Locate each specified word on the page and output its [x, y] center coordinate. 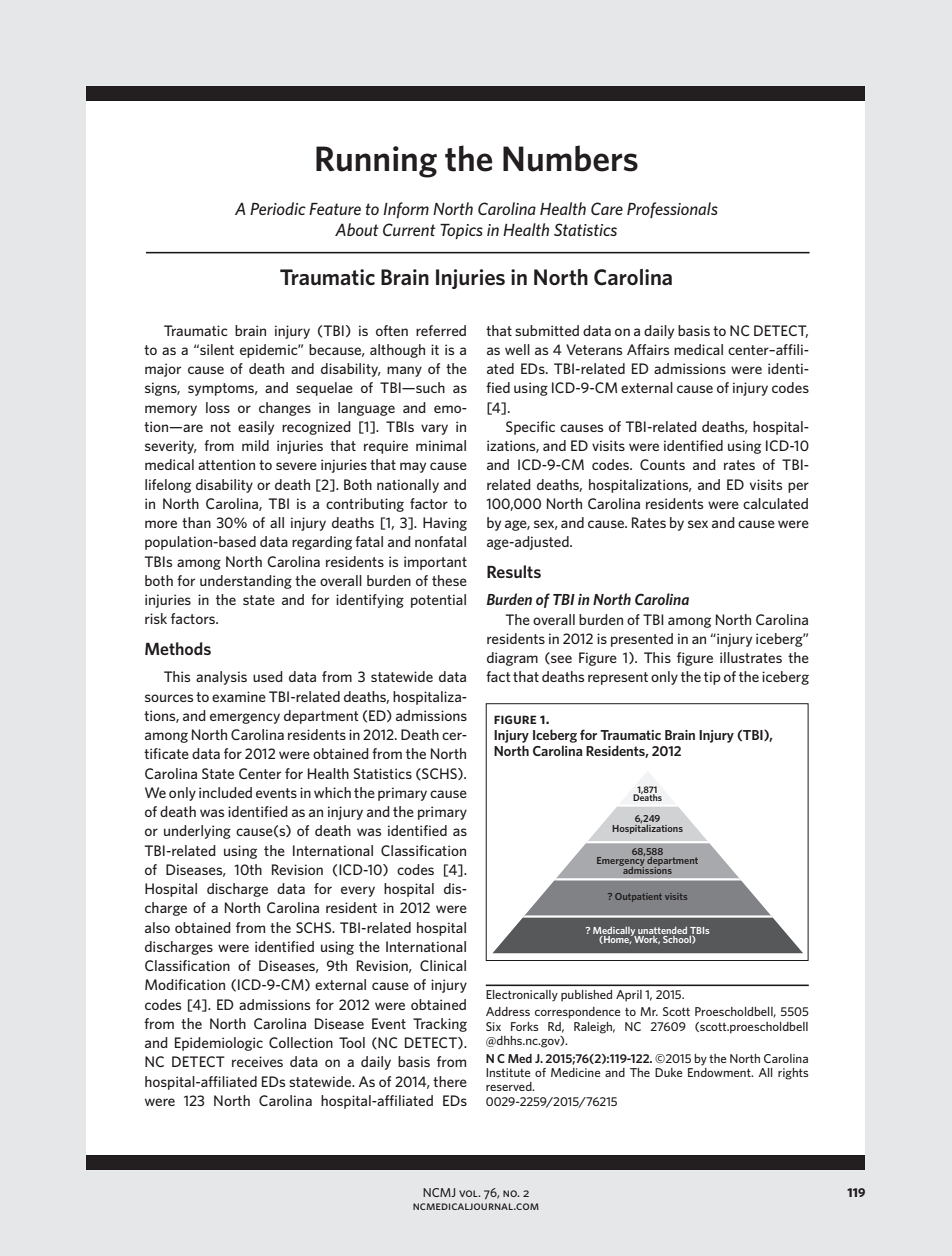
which [332, 792]
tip [712, 678]
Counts [662, 464]
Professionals [672, 210]
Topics [461, 231]
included [225, 792]
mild [255, 445]
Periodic [278, 208]
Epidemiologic [219, 1044]
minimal [441, 445]
